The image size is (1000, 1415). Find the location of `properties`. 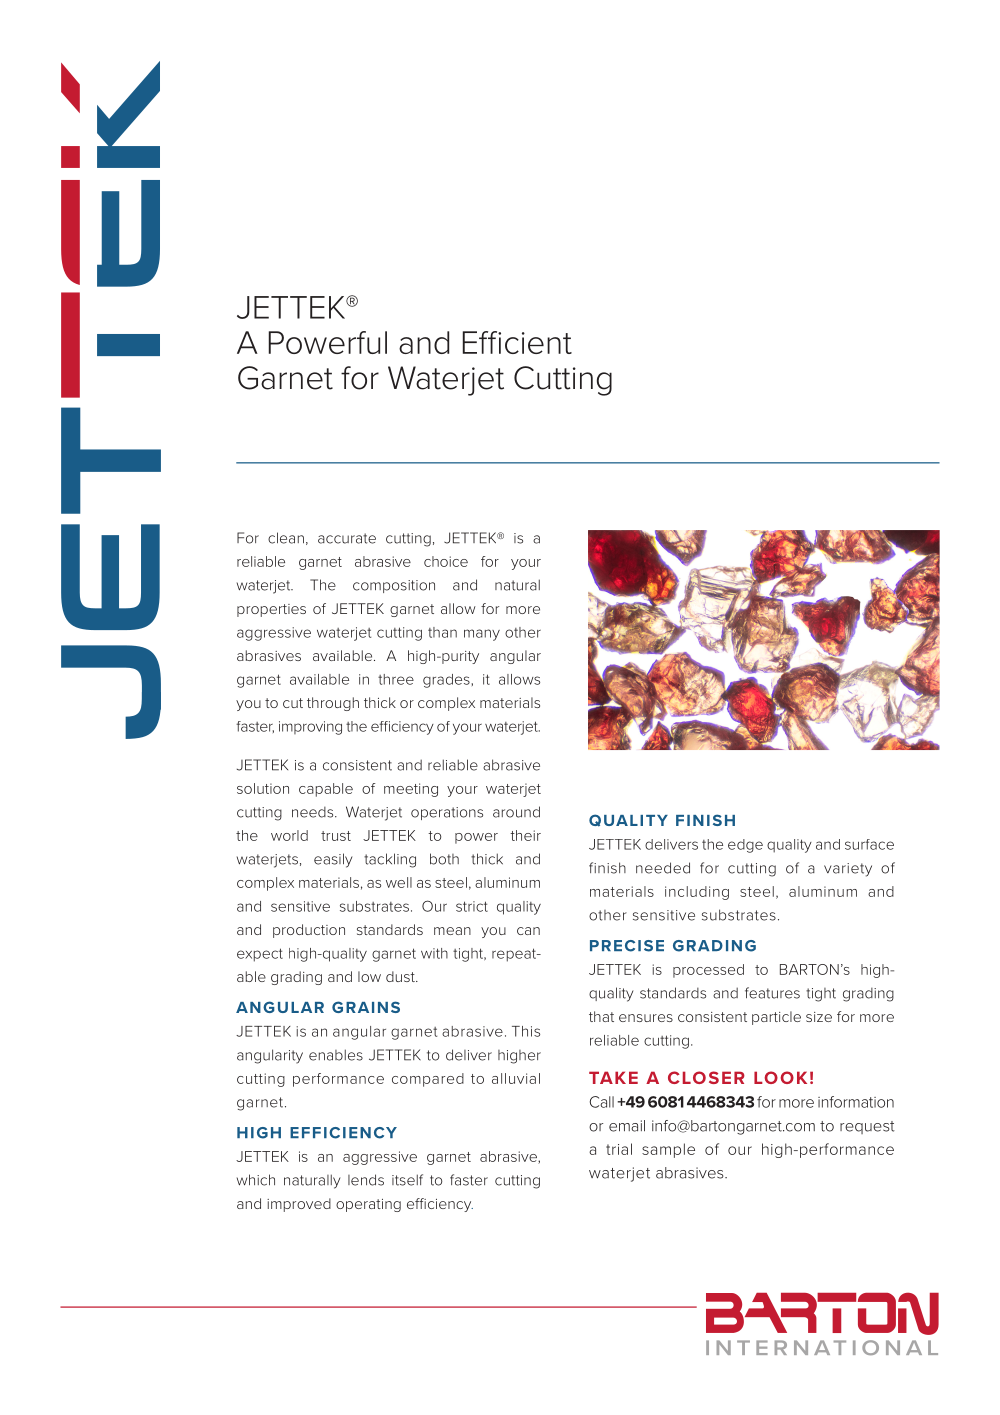

properties is located at coordinates (271, 610).
